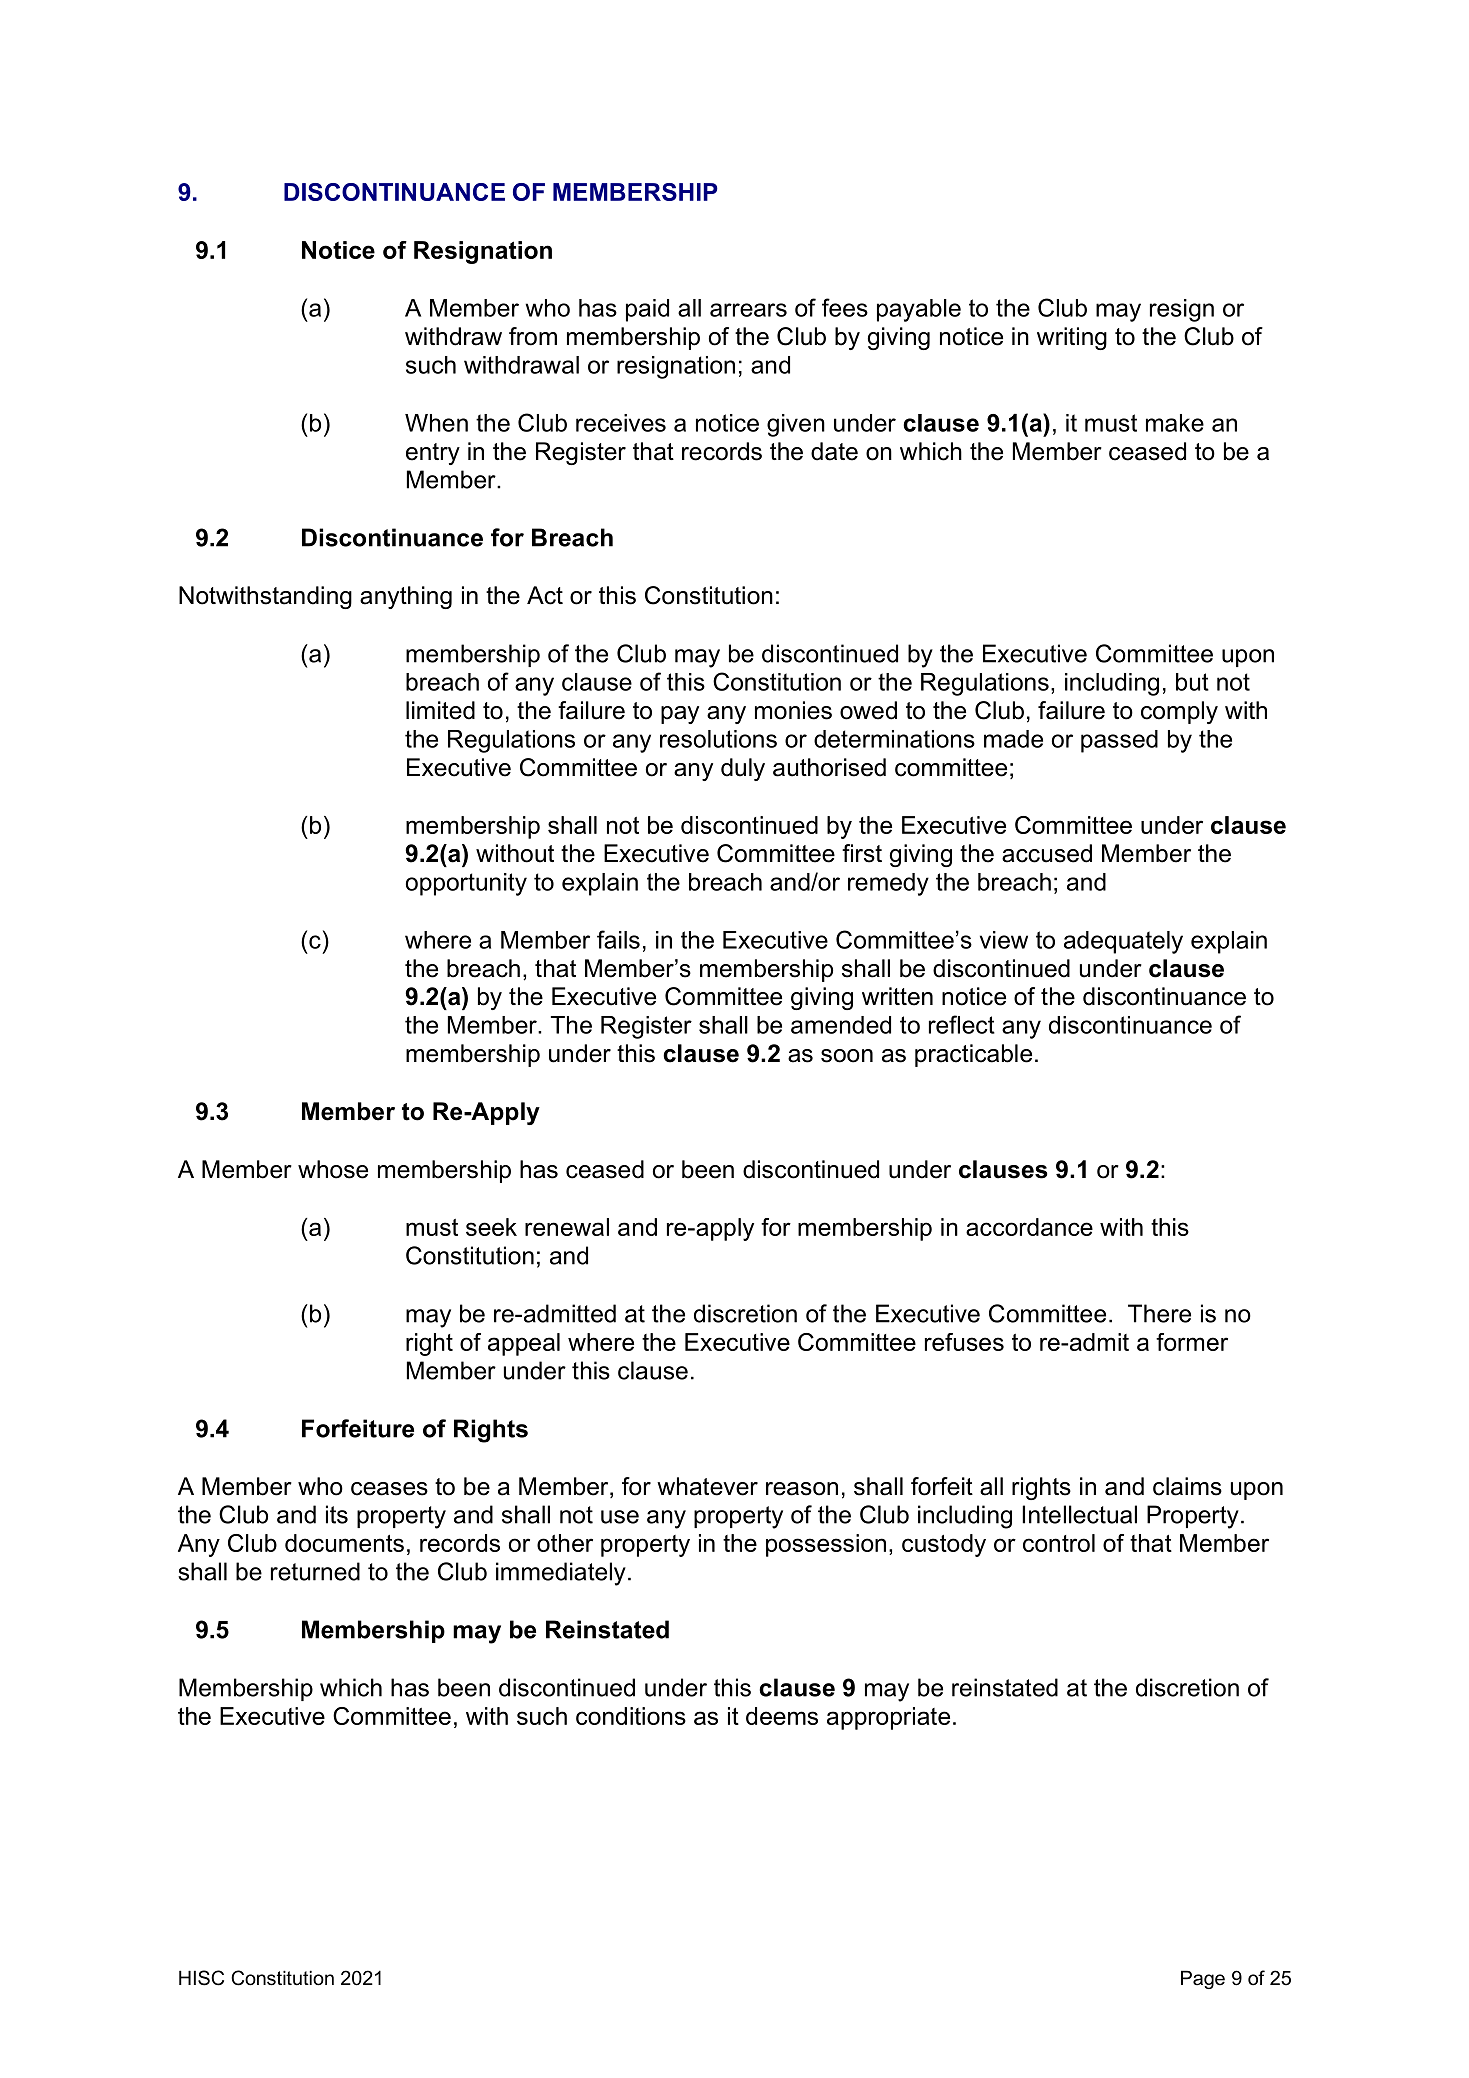  What do you see at coordinates (802, 1489) in the image?
I see `reason` at bounding box center [802, 1489].
